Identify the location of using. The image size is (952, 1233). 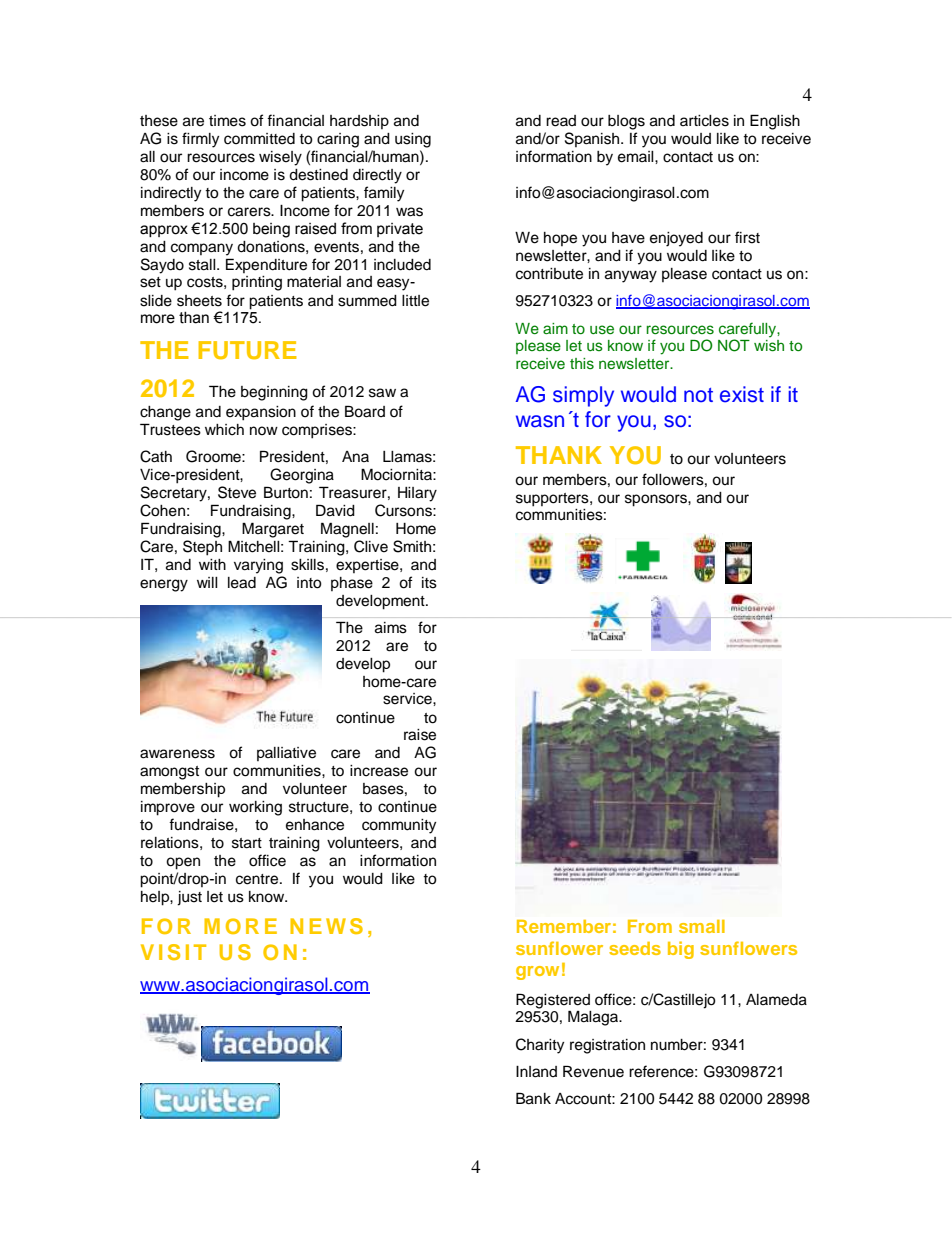
(413, 140).
